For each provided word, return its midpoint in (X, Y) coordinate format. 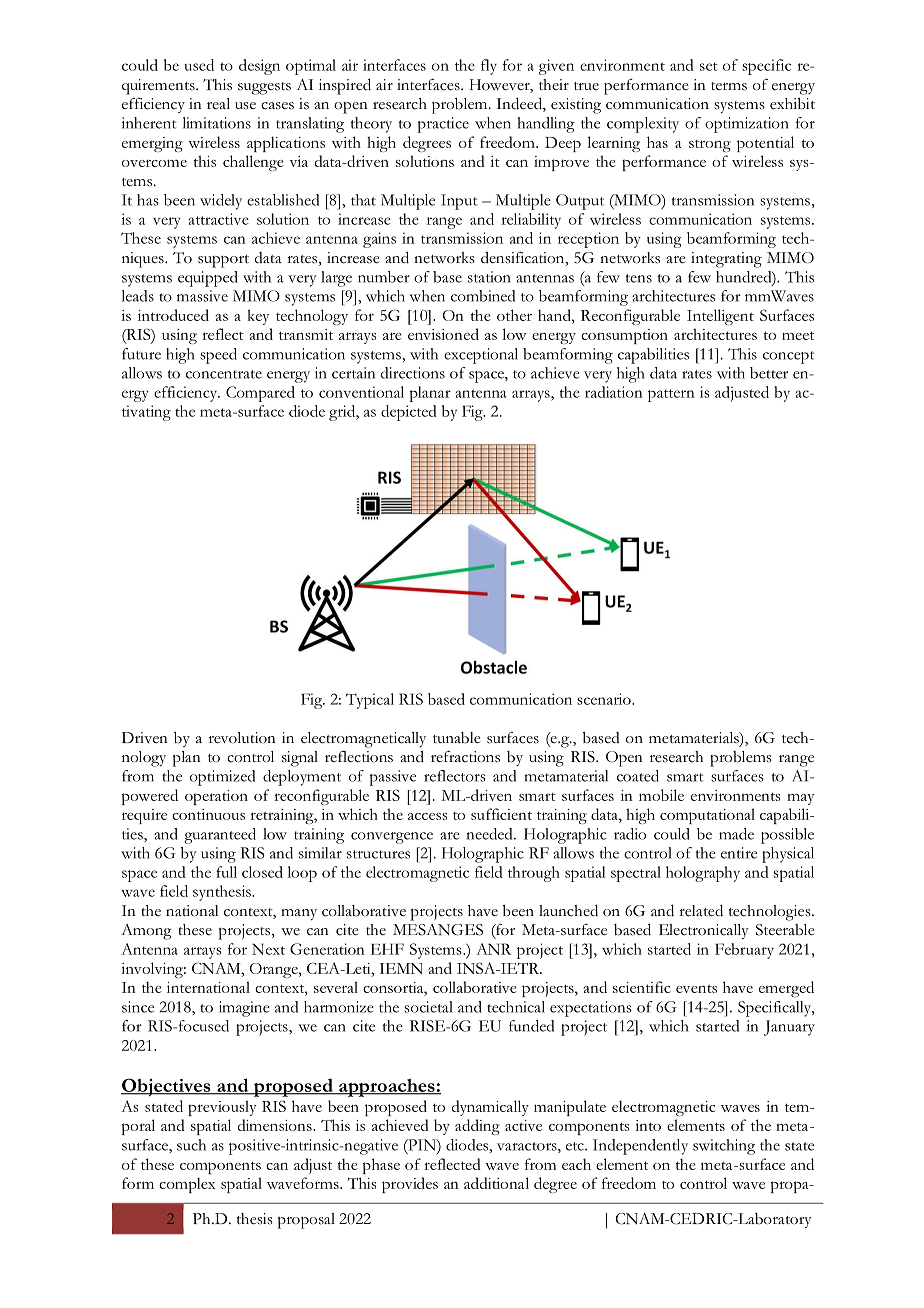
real (218, 103)
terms (729, 86)
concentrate (224, 374)
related (701, 910)
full (226, 872)
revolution (242, 738)
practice (443, 125)
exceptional (481, 356)
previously (222, 1108)
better (769, 373)
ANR (493, 949)
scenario (605, 699)
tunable (457, 738)
